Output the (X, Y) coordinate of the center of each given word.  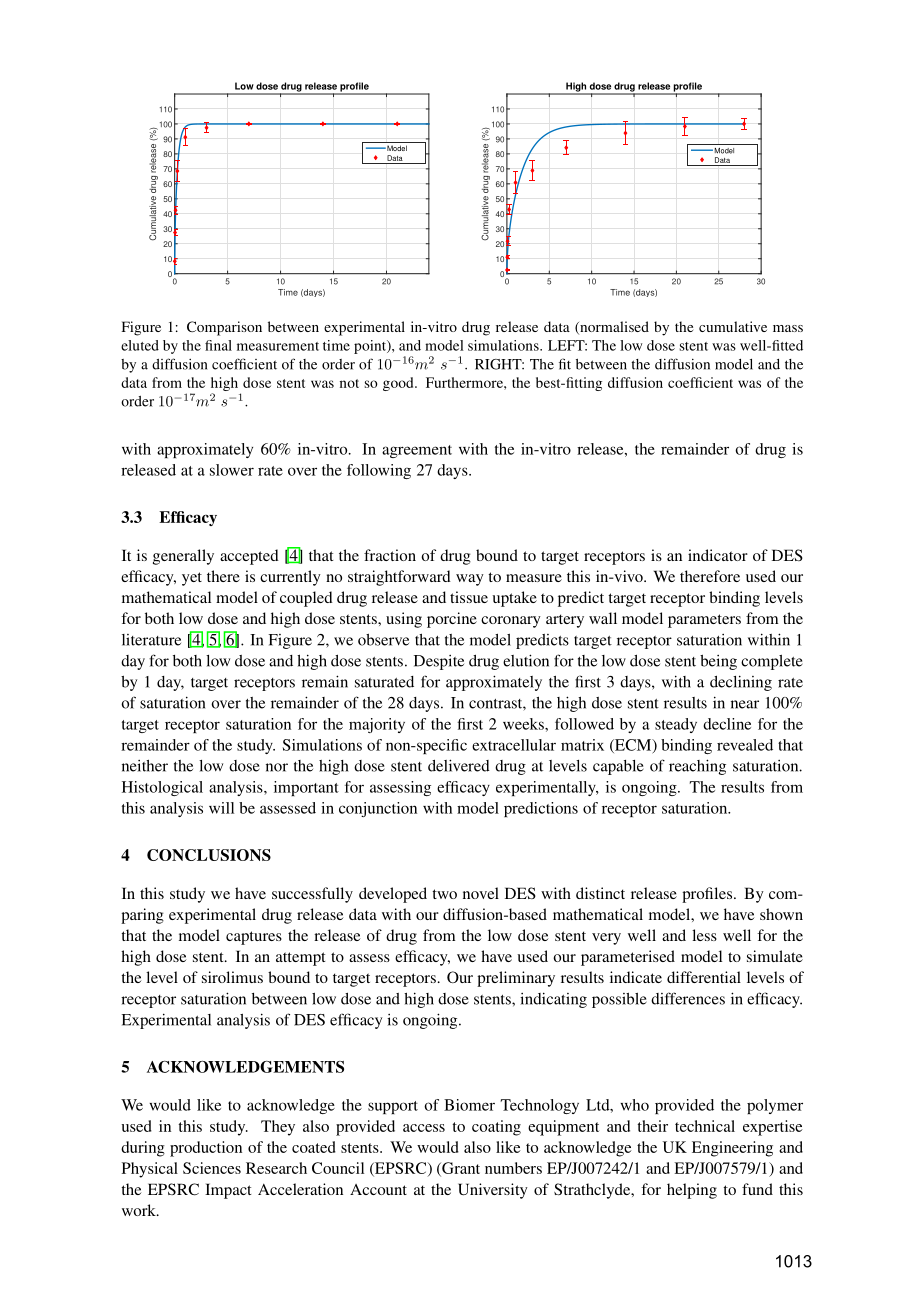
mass (788, 328)
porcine (452, 620)
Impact (228, 1191)
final (218, 345)
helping (692, 1191)
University (493, 1191)
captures (254, 938)
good (399, 384)
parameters (704, 621)
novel (481, 893)
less (704, 935)
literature (151, 640)
